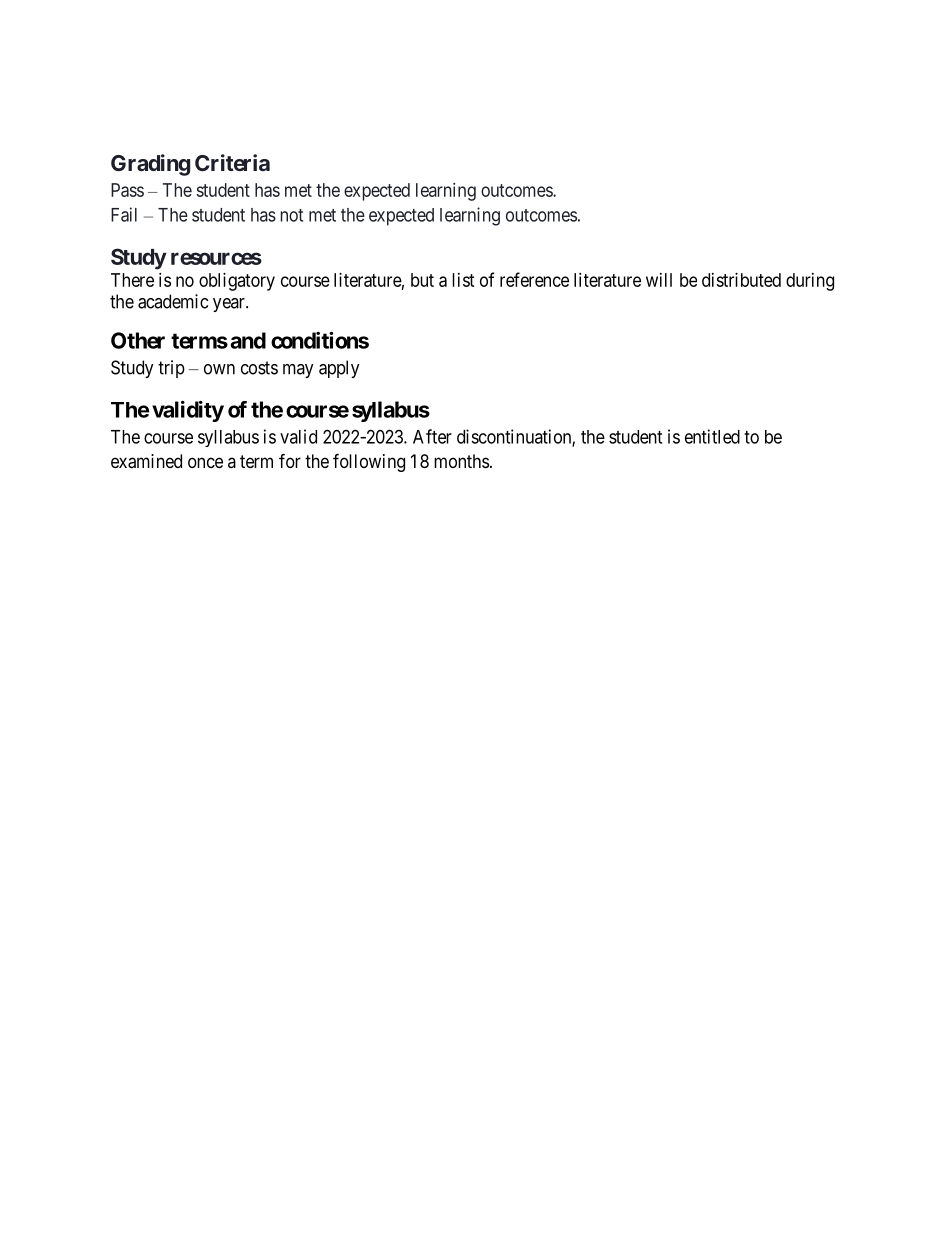 Image resolution: width=952 pixels, height=1233 pixels. Describe the element at coordinates (205, 462) in the screenshot. I see `once` at that location.
